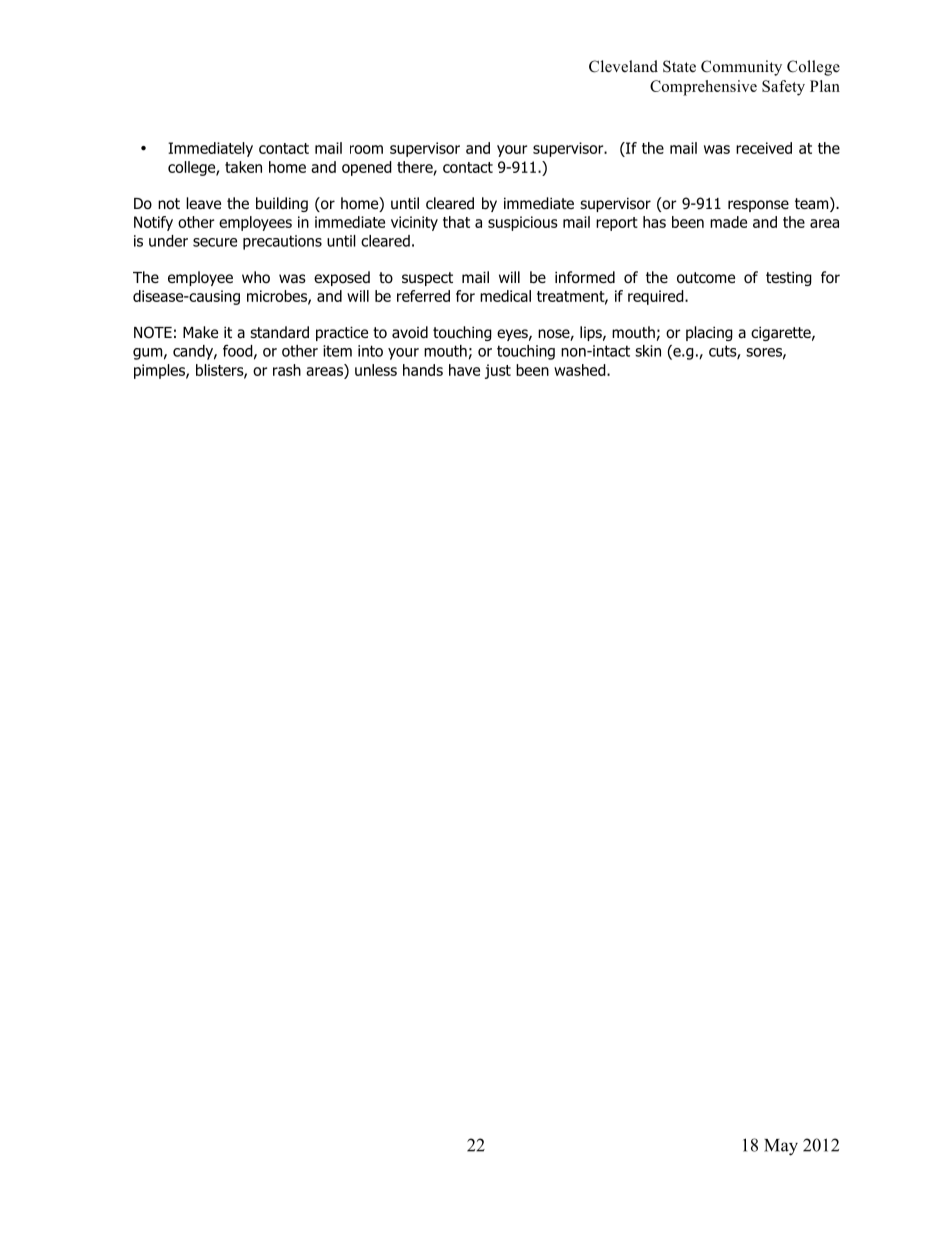  I want to click on just, so click(498, 371).
